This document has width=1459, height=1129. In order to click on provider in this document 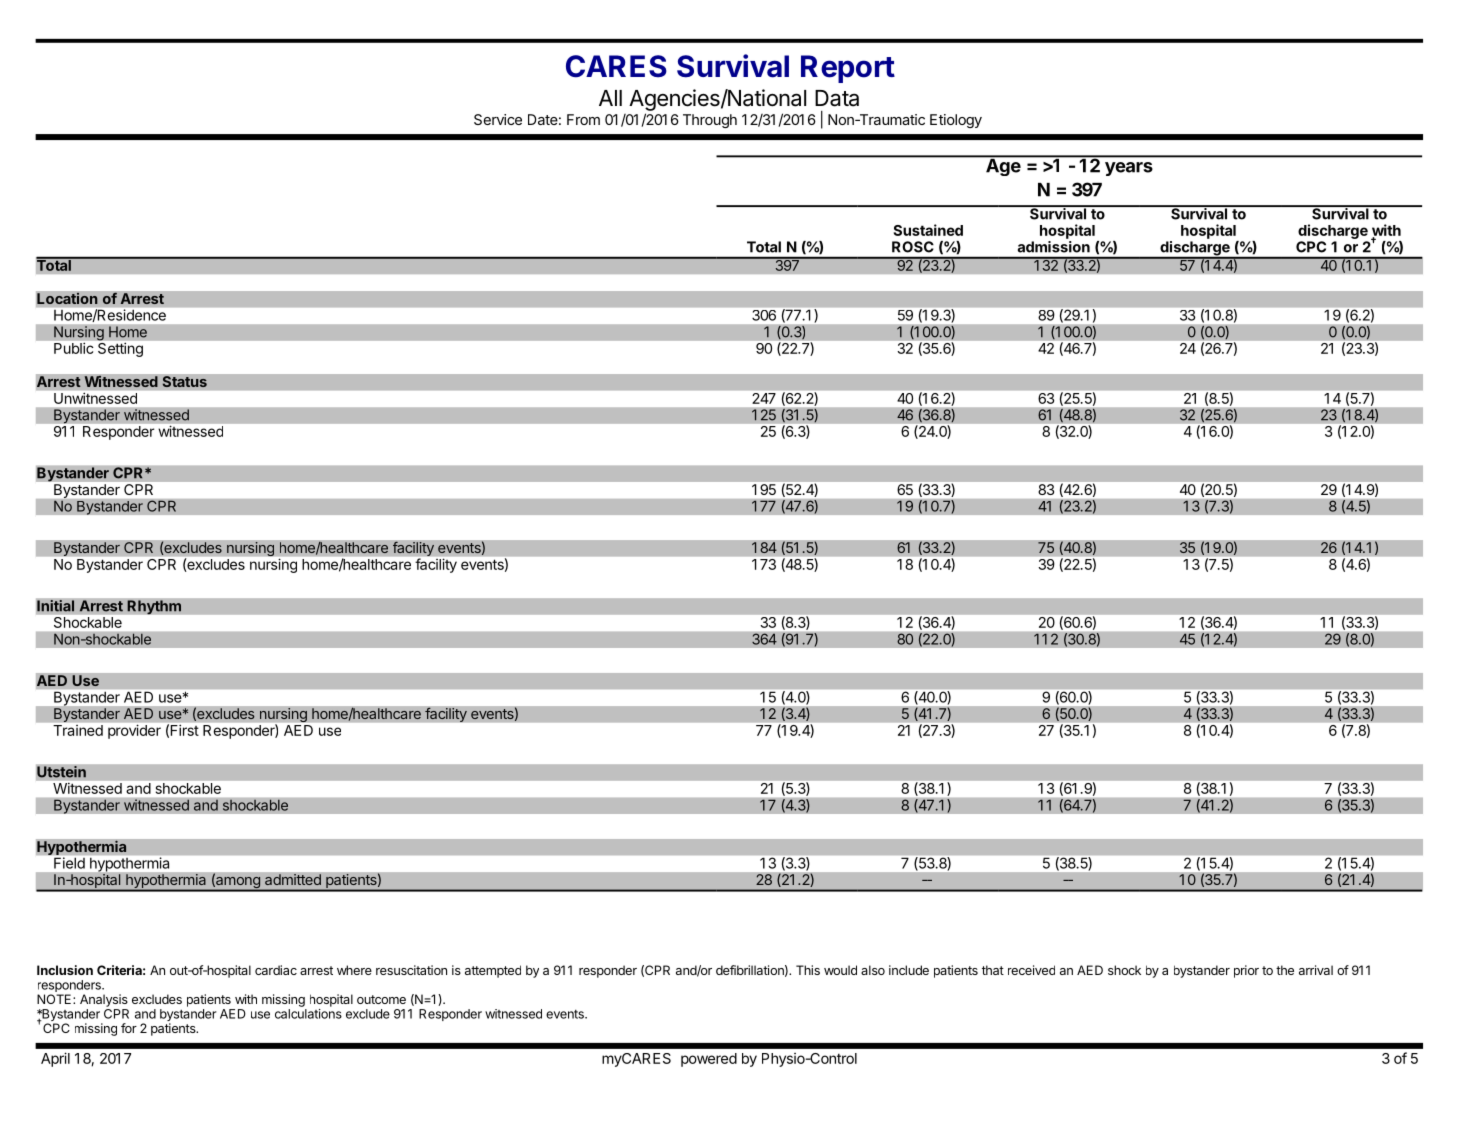, I will do `click(134, 732)`.
